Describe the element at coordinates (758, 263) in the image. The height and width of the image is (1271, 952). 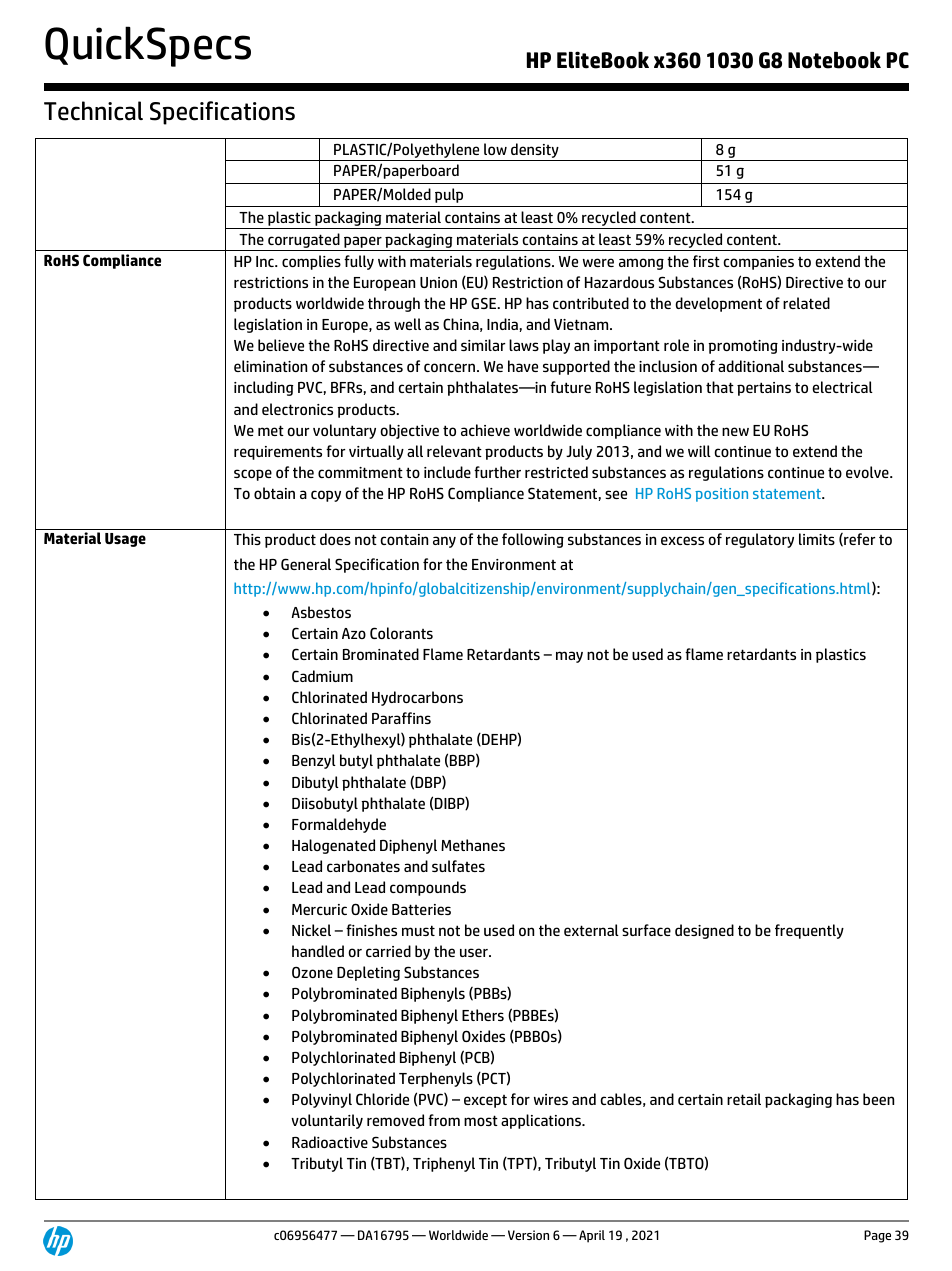
I see `companies` at that location.
